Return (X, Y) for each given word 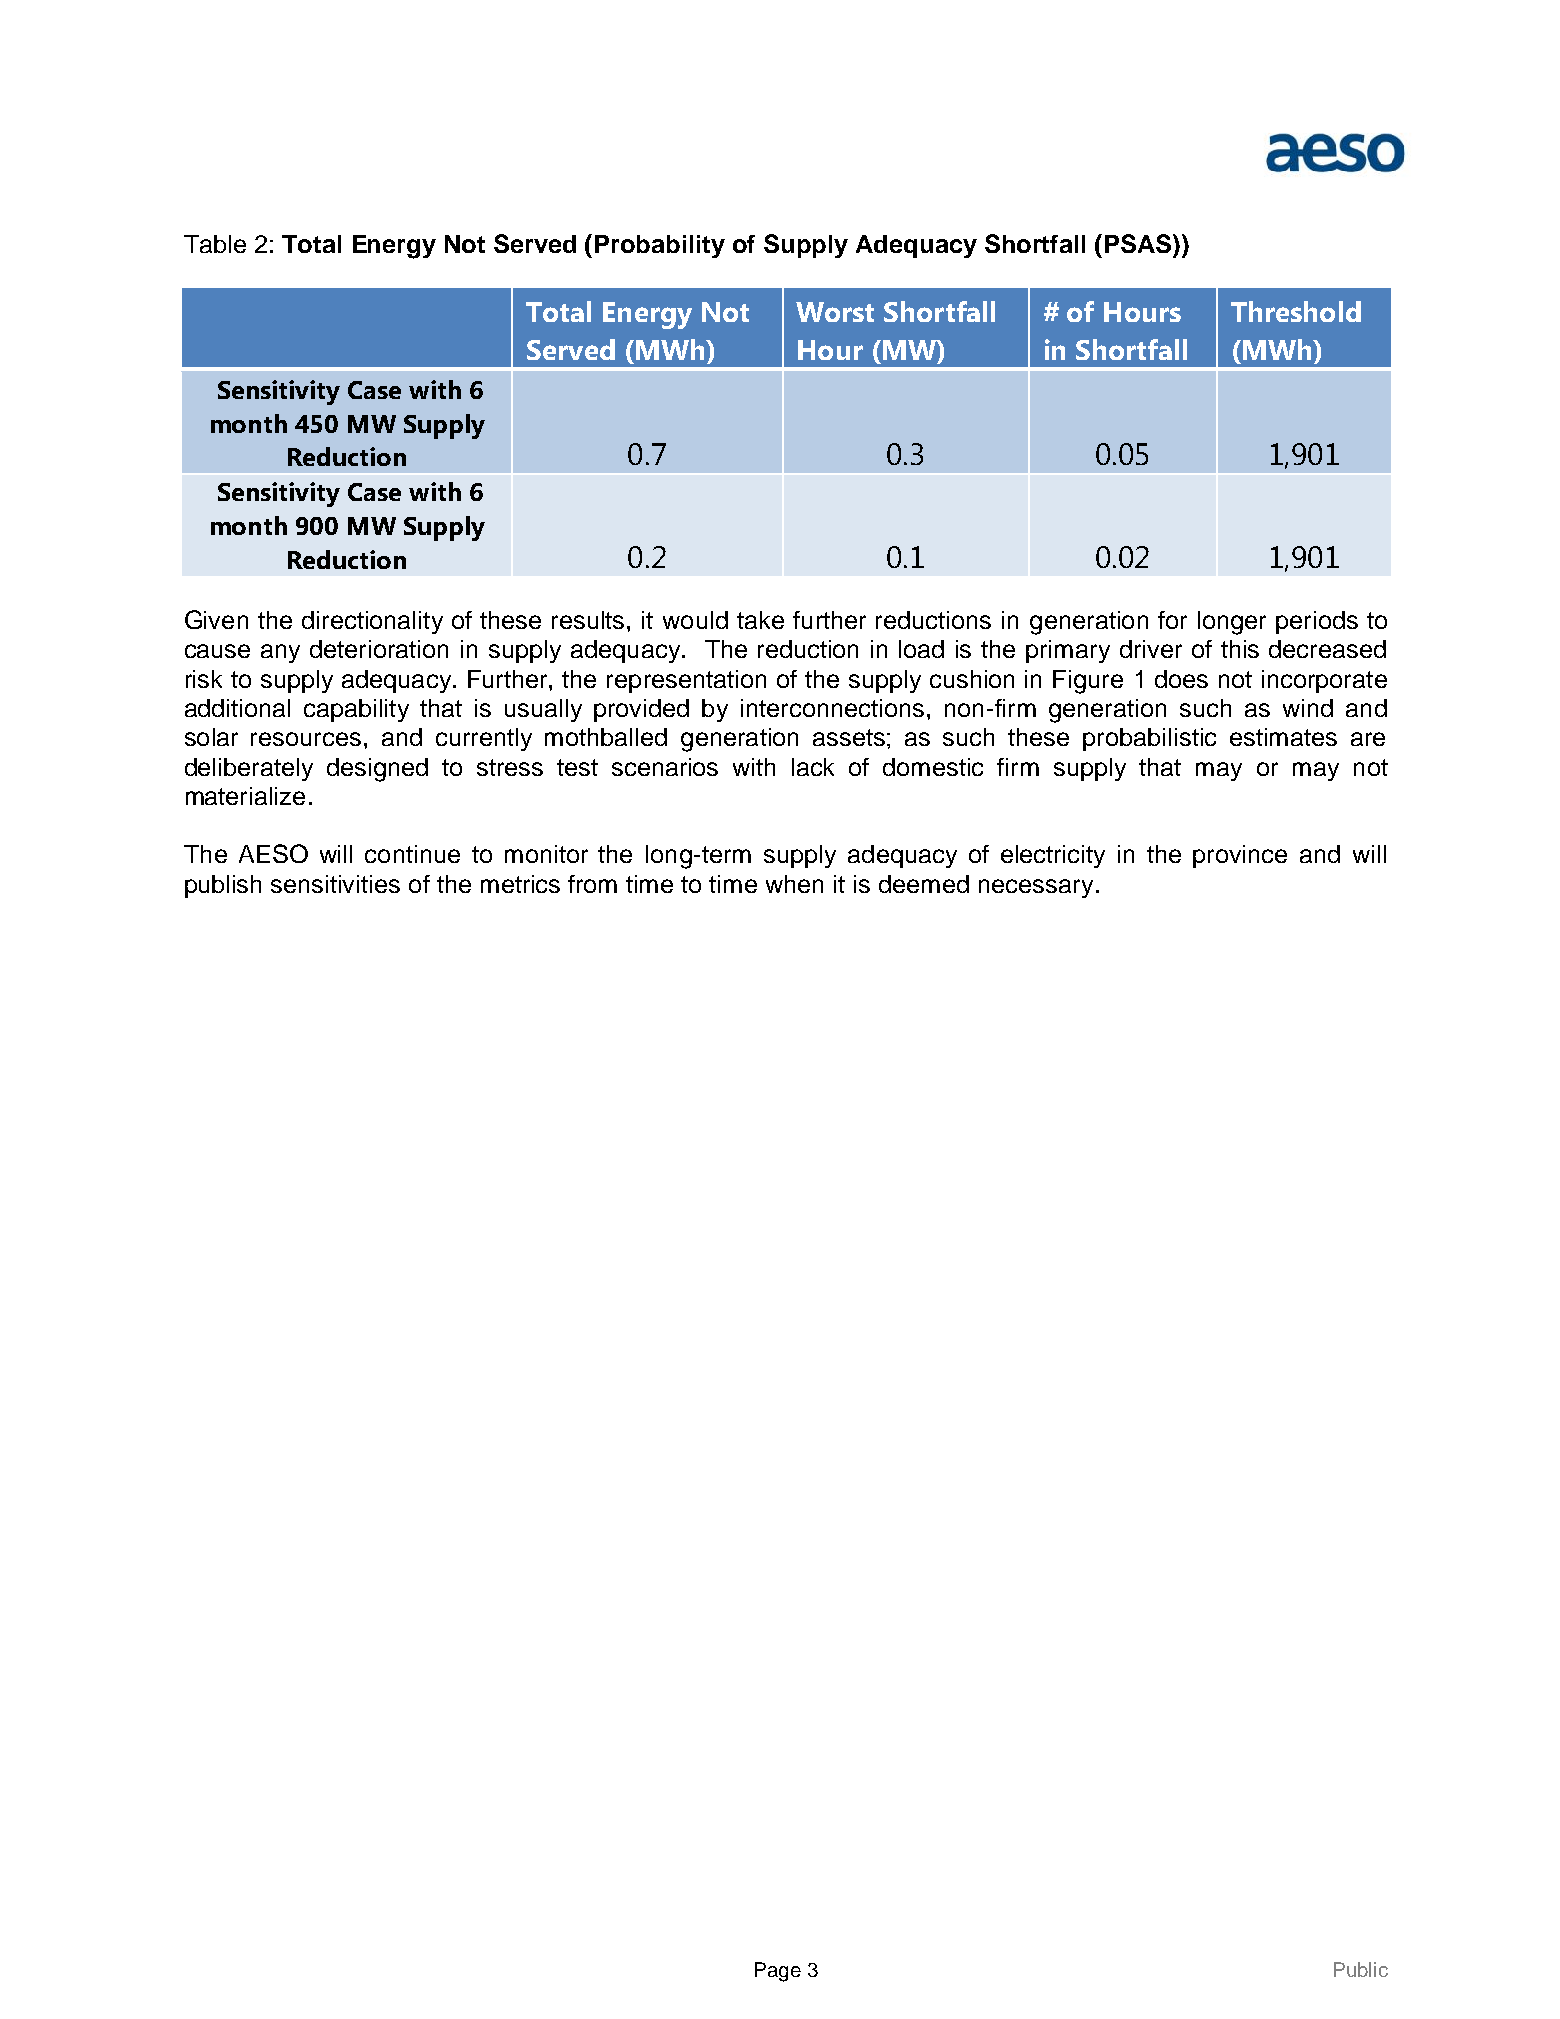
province (1240, 856)
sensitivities (335, 884)
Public (1361, 1969)
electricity (1053, 856)
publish (223, 886)
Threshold (1296, 311)
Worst (835, 312)
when (794, 884)
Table (215, 244)
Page (778, 1972)
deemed (924, 884)
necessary (1036, 888)
